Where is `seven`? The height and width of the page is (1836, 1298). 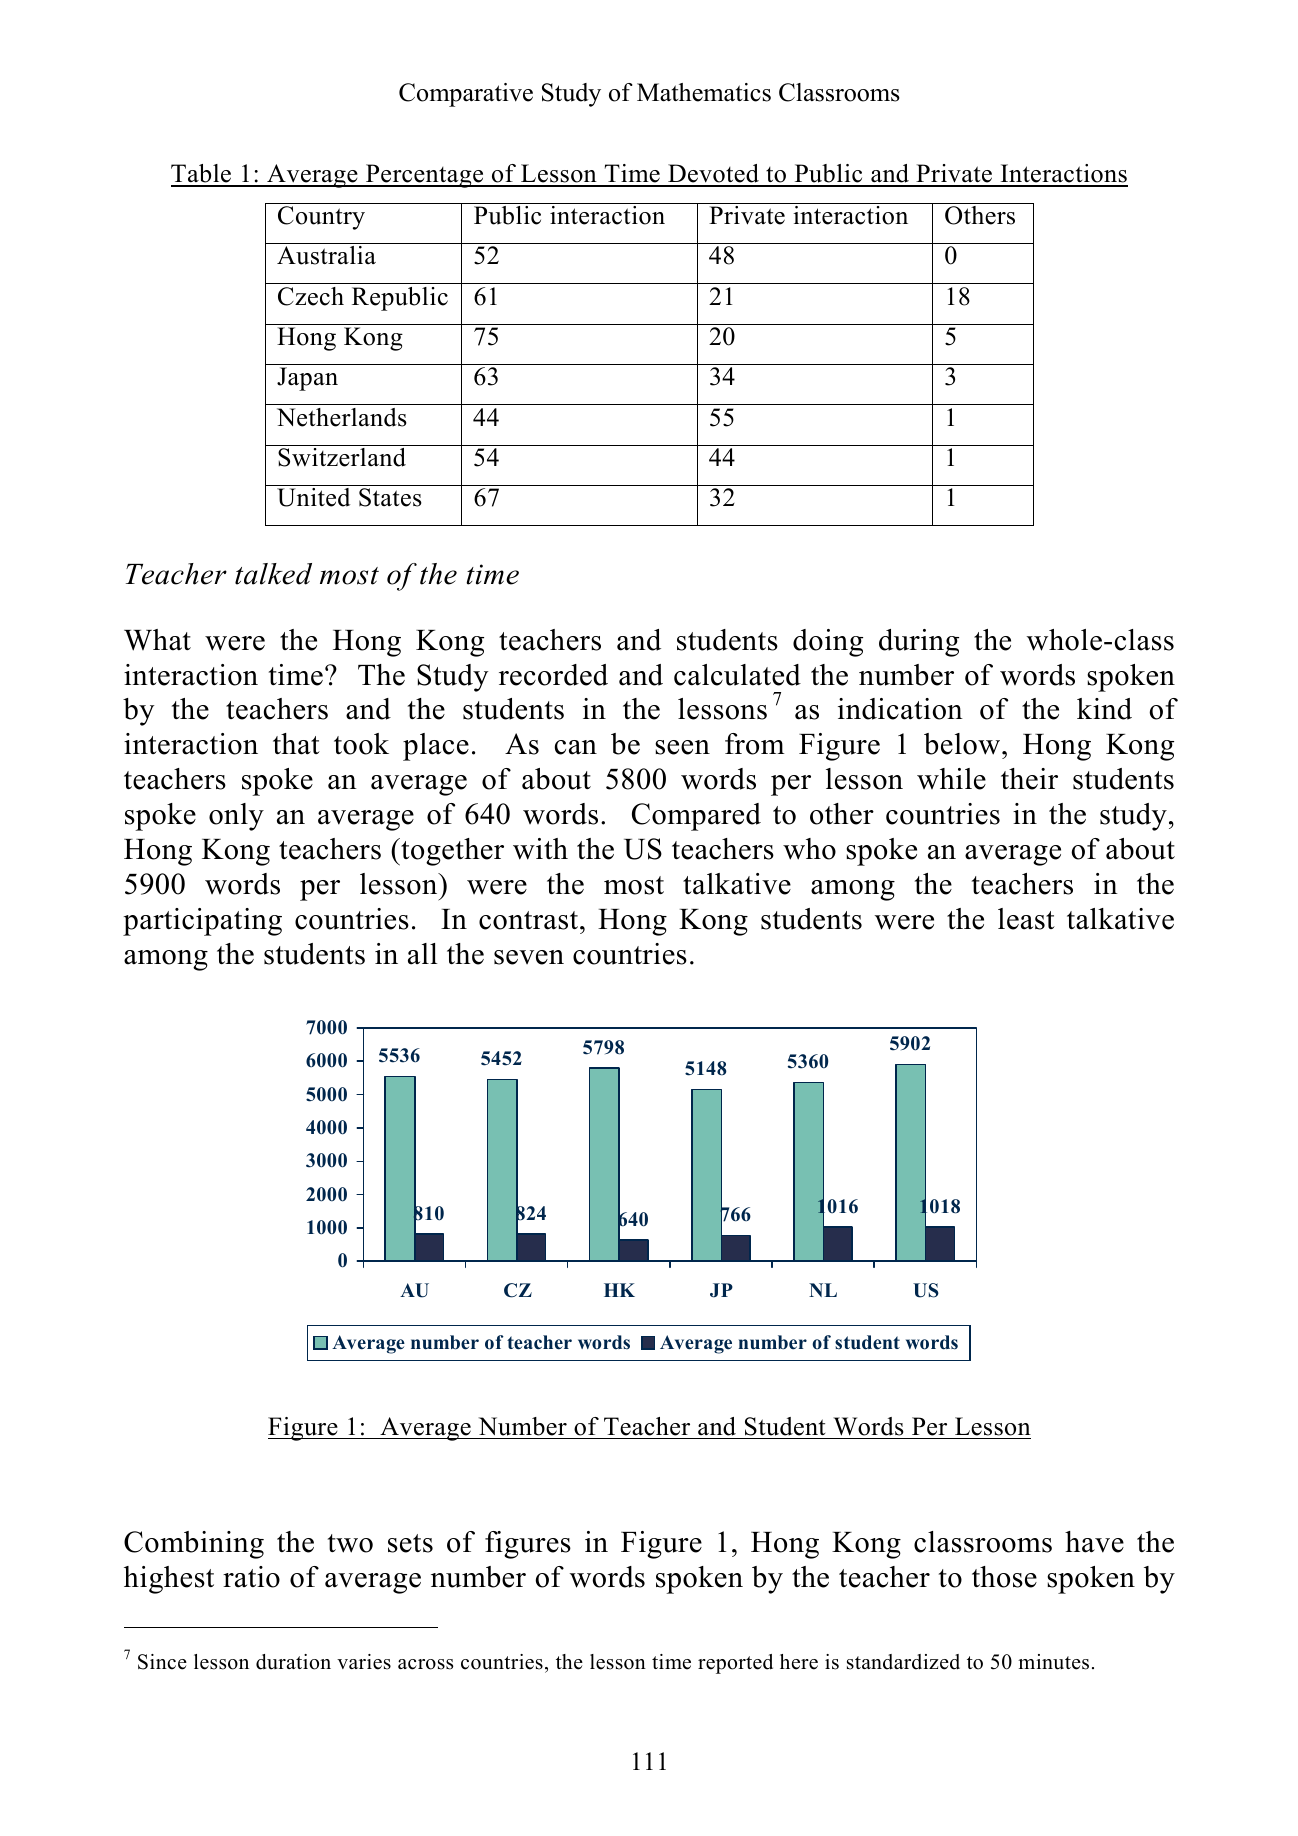
seven is located at coordinates (529, 957).
